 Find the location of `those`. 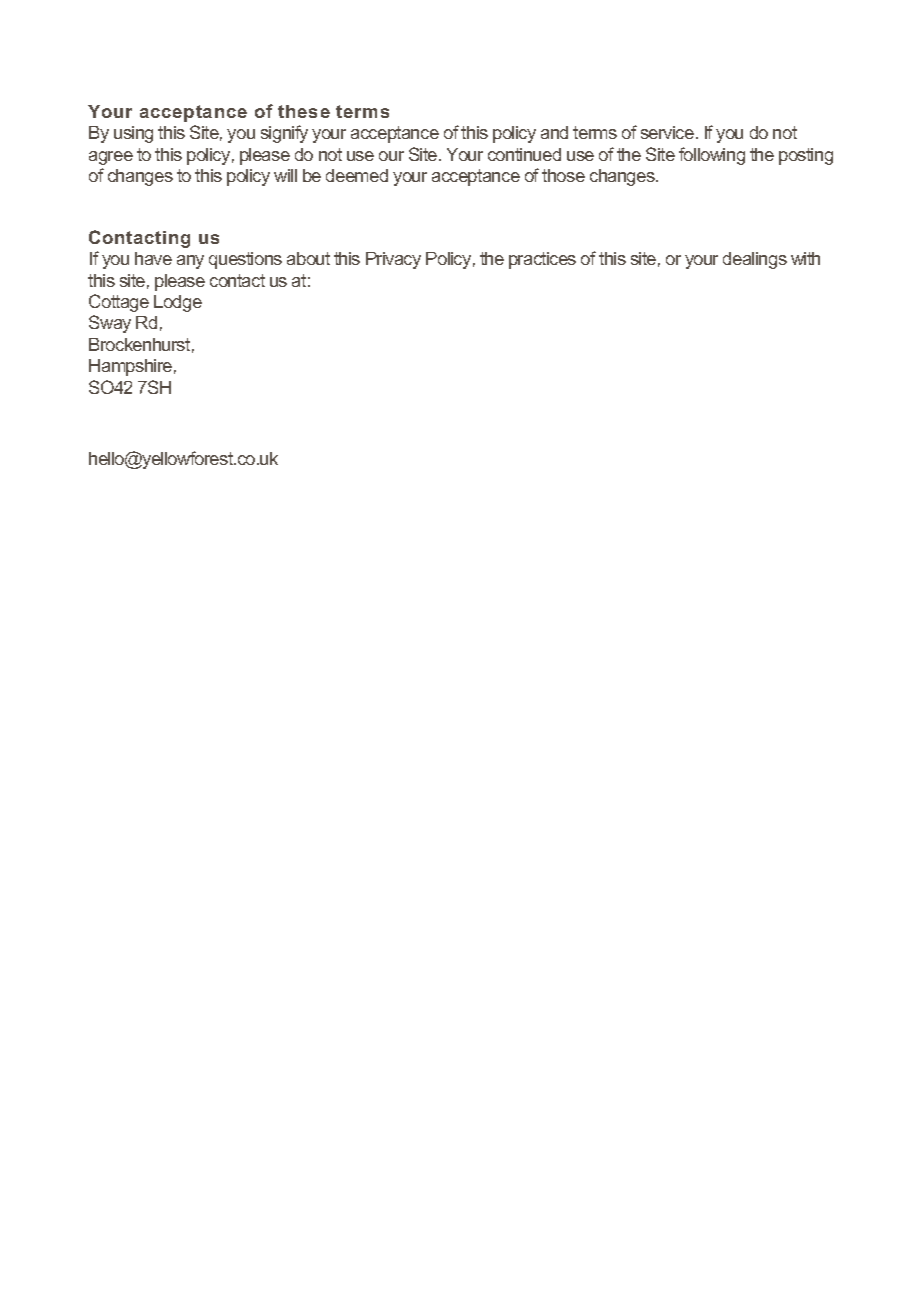

those is located at coordinates (563, 175).
